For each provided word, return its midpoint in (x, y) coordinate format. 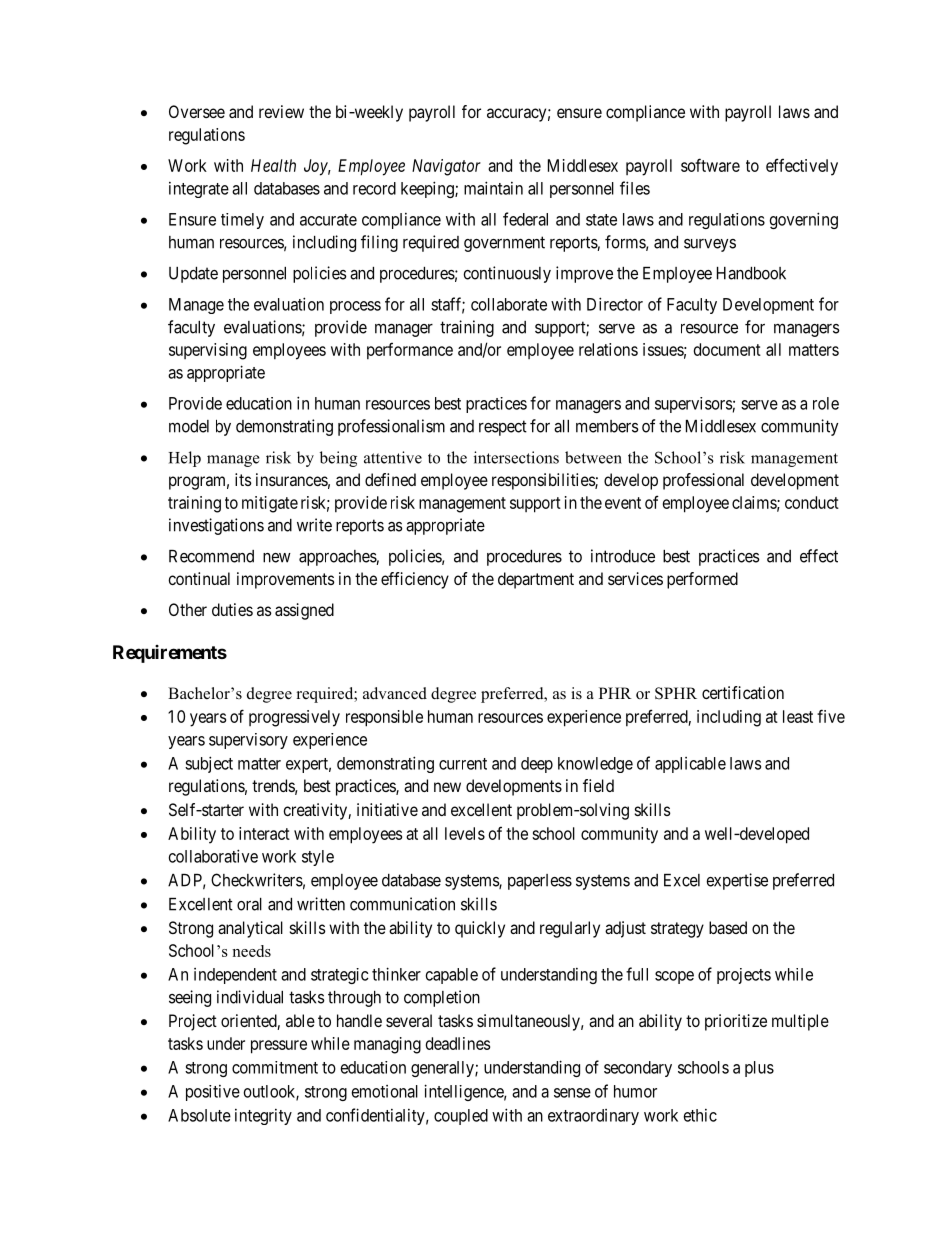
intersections (516, 457)
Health (273, 165)
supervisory (248, 741)
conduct (812, 502)
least (798, 716)
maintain (493, 188)
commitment (275, 1067)
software (710, 165)
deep (537, 765)
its (243, 479)
